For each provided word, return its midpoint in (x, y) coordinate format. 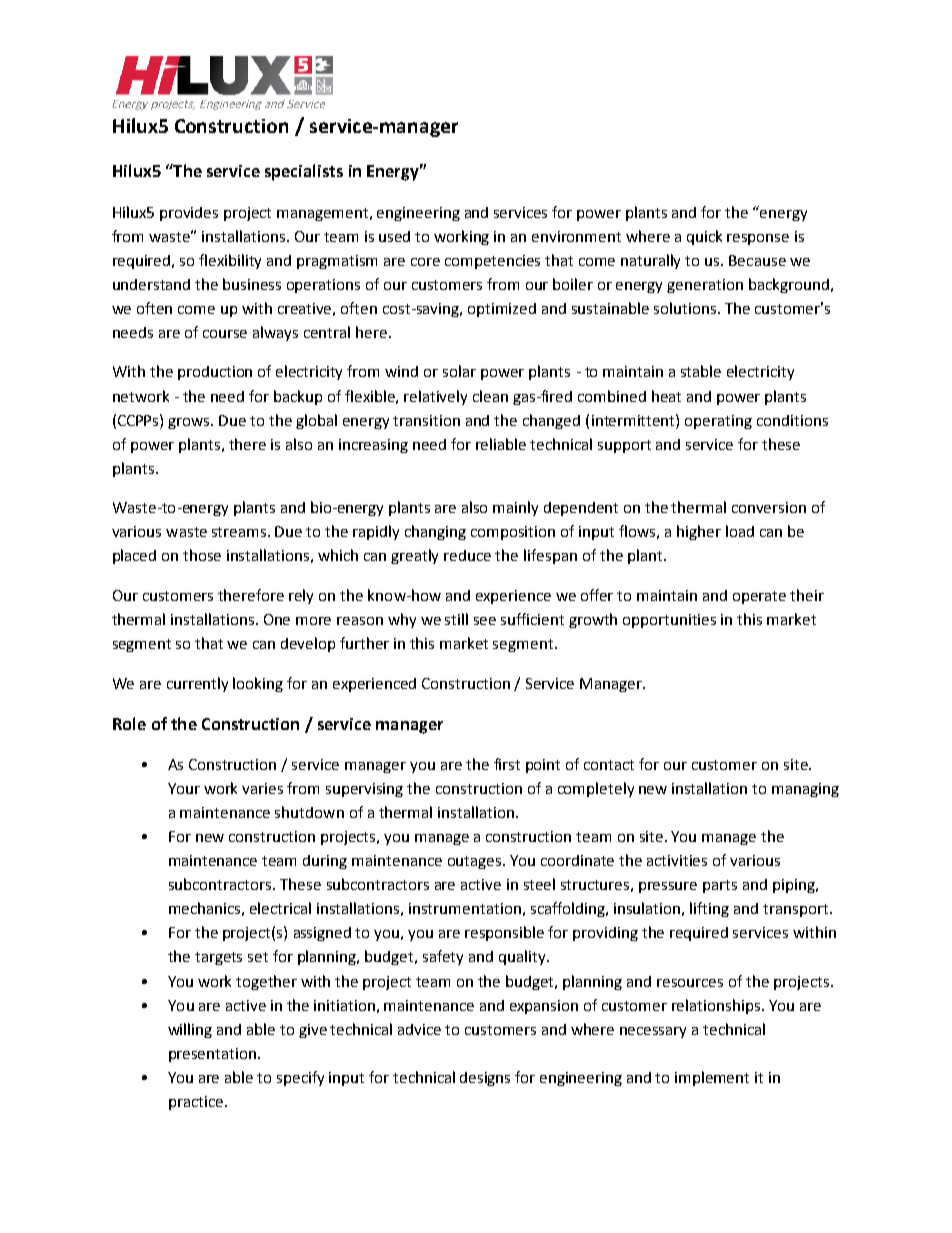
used (394, 236)
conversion (769, 507)
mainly (515, 508)
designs (485, 1079)
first (507, 764)
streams (240, 532)
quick (704, 237)
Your (184, 788)
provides (189, 214)
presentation (214, 1055)
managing (805, 790)
